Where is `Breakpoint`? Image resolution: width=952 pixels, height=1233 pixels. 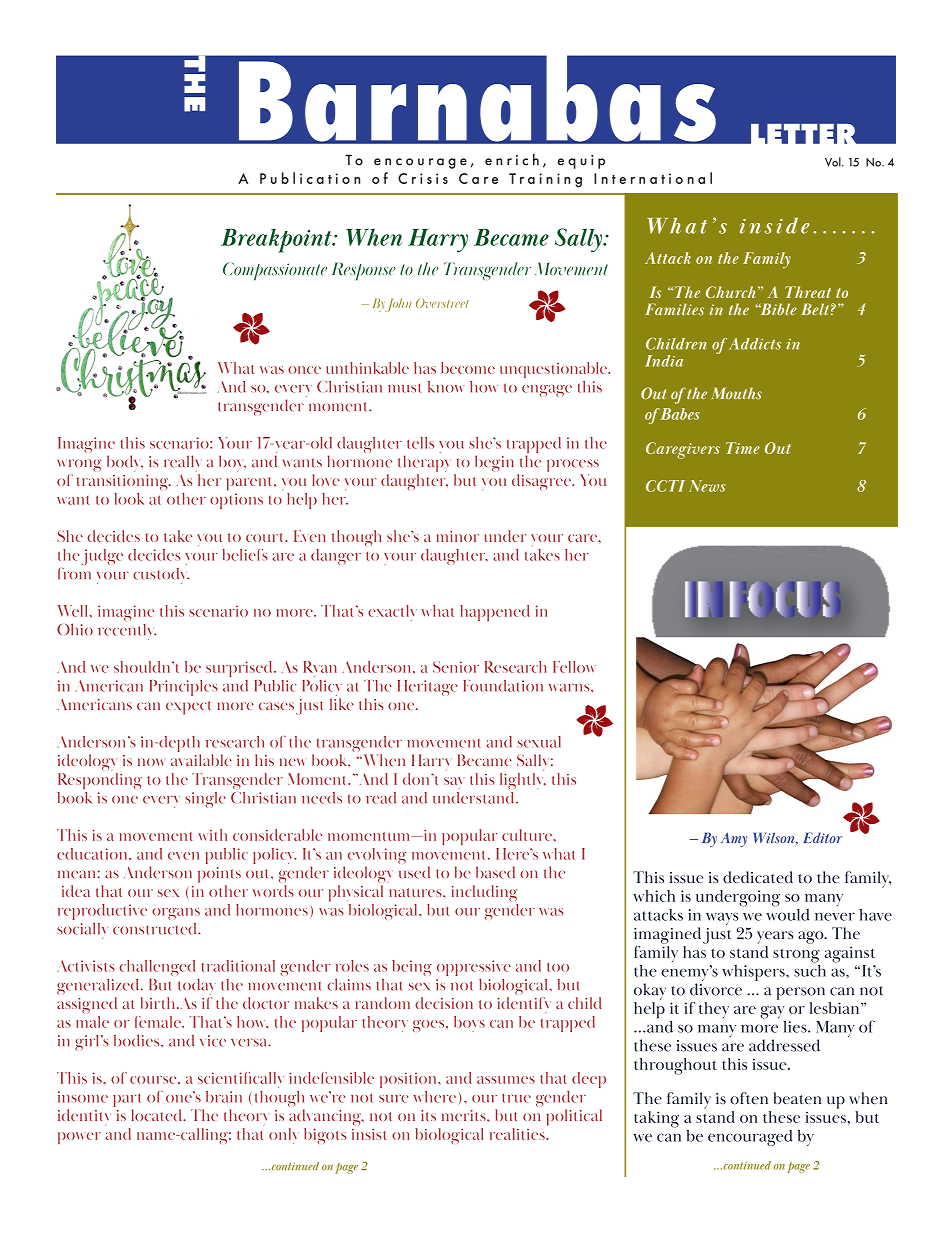 Breakpoint is located at coordinates (277, 240).
